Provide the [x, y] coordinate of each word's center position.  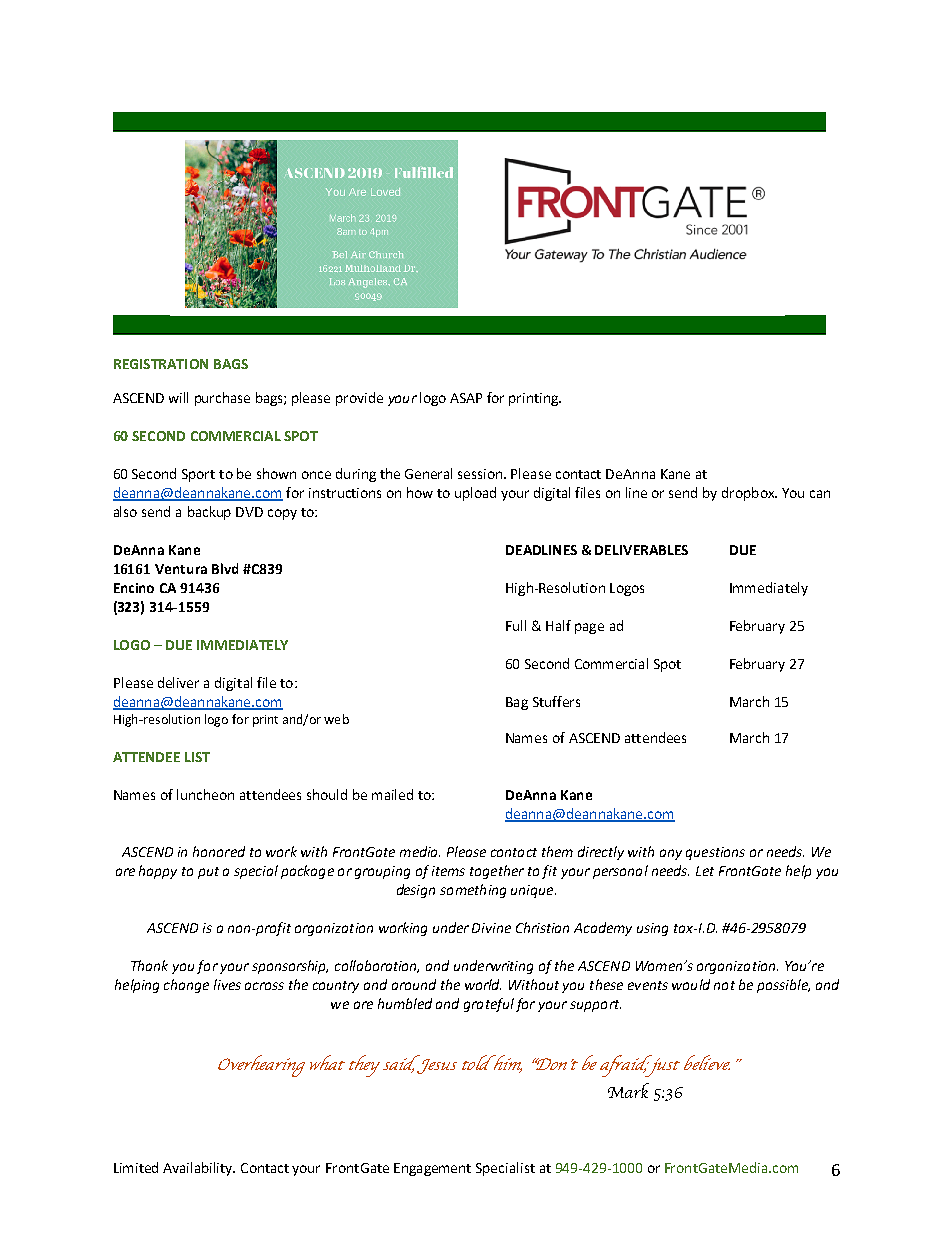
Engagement [432, 1169]
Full [516, 625]
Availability [199, 1169]
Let [705, 871]
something [473, 891]
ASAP [466, 398]
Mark [628, 1090]
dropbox [749, 494]
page [589, 628]
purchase [222, 399]
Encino [134, 588]
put [208, 873]
